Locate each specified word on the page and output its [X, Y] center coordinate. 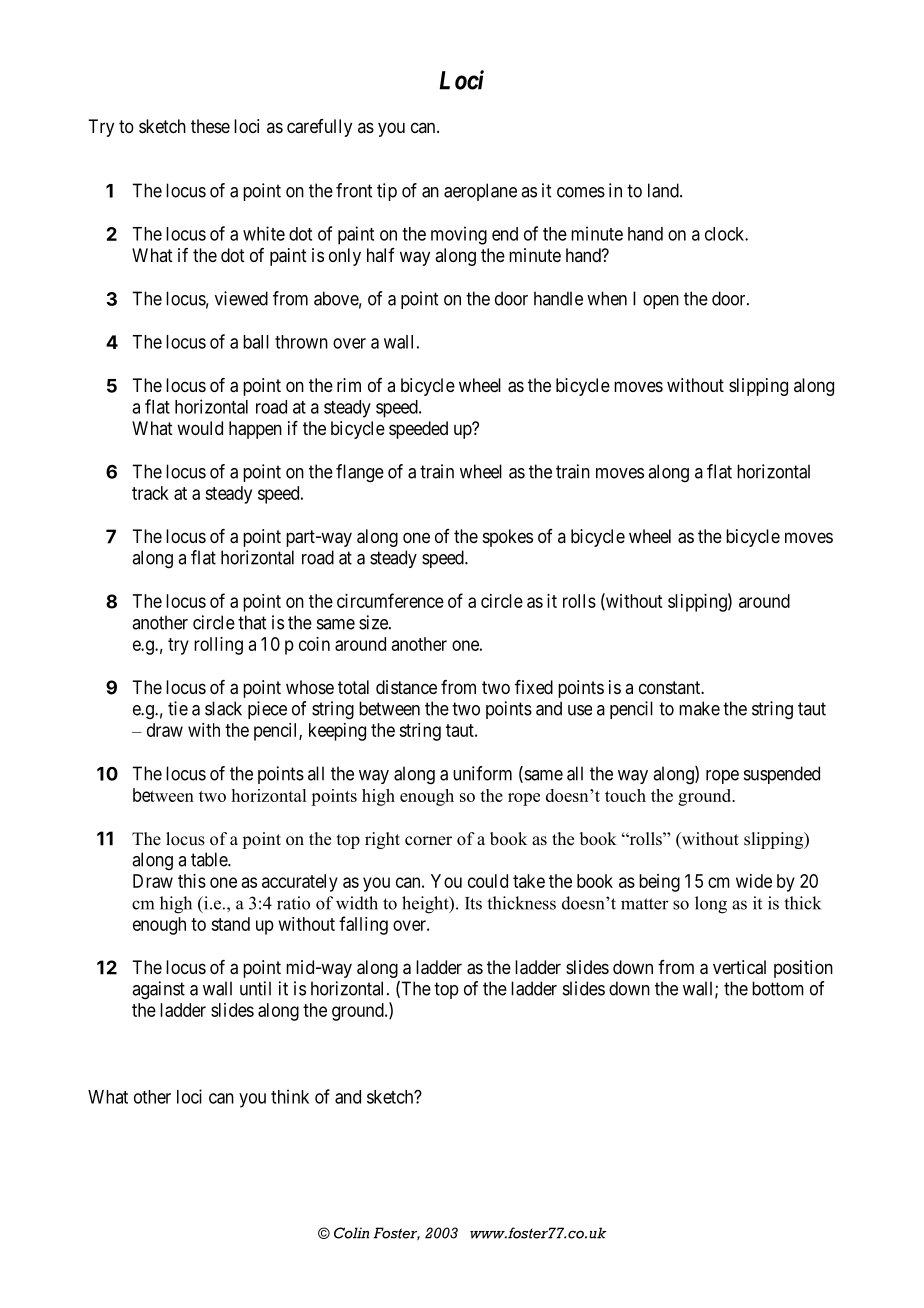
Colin [351, 1233]
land [664, 190]
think [290, 1096]
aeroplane [480, 192]
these [210, 126]
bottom [778, 988]
